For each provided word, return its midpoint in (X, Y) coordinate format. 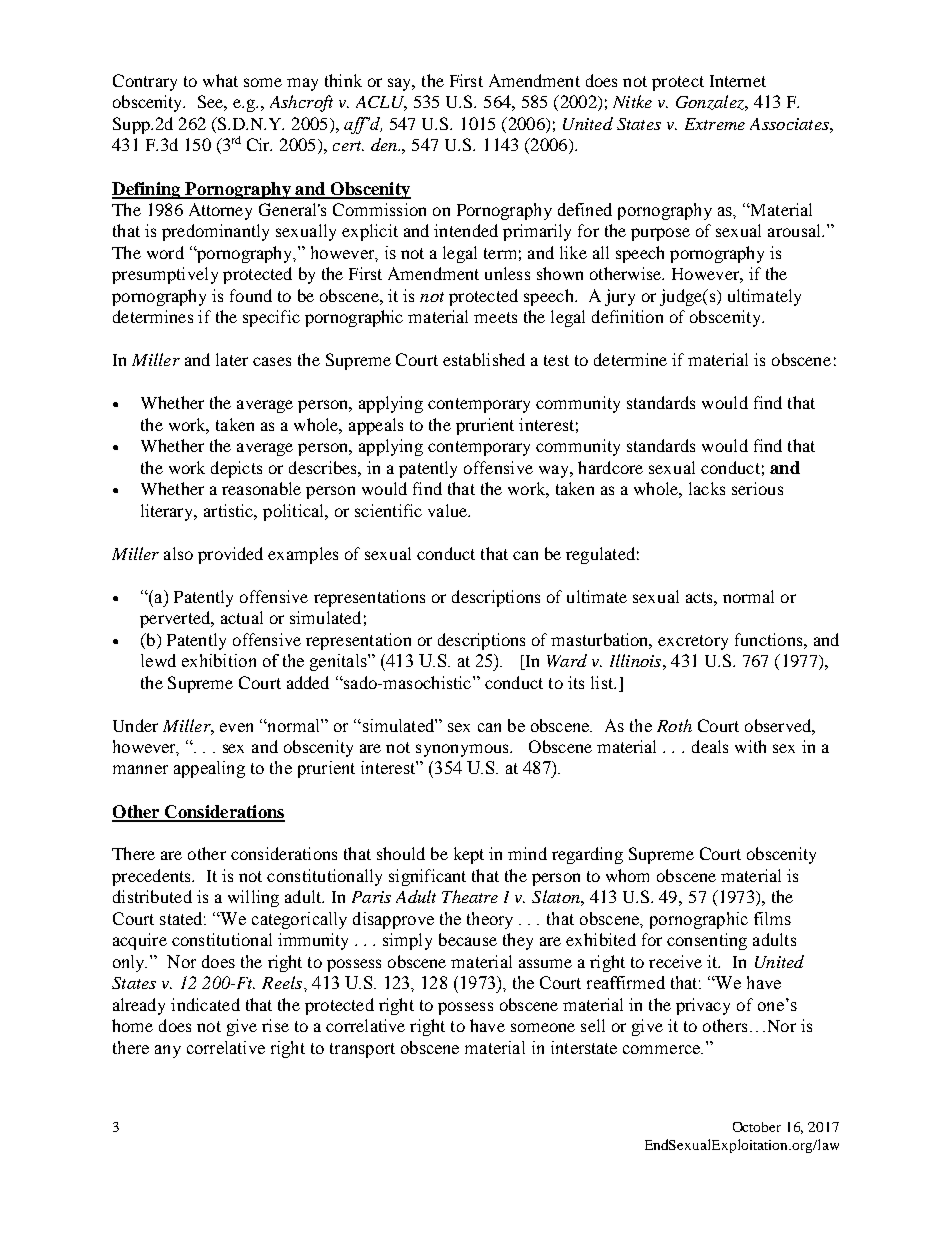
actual (242, 617)
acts (700, 597)
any (168, 1051)
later (232, 359)
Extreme (715, 124)
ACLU (381, 103)
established (484, 359)
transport (362, 1050)
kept (469, 855)
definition (627, 316)
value (448, 510)
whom (627, 875)
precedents (152, 877)
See (212, 103)
